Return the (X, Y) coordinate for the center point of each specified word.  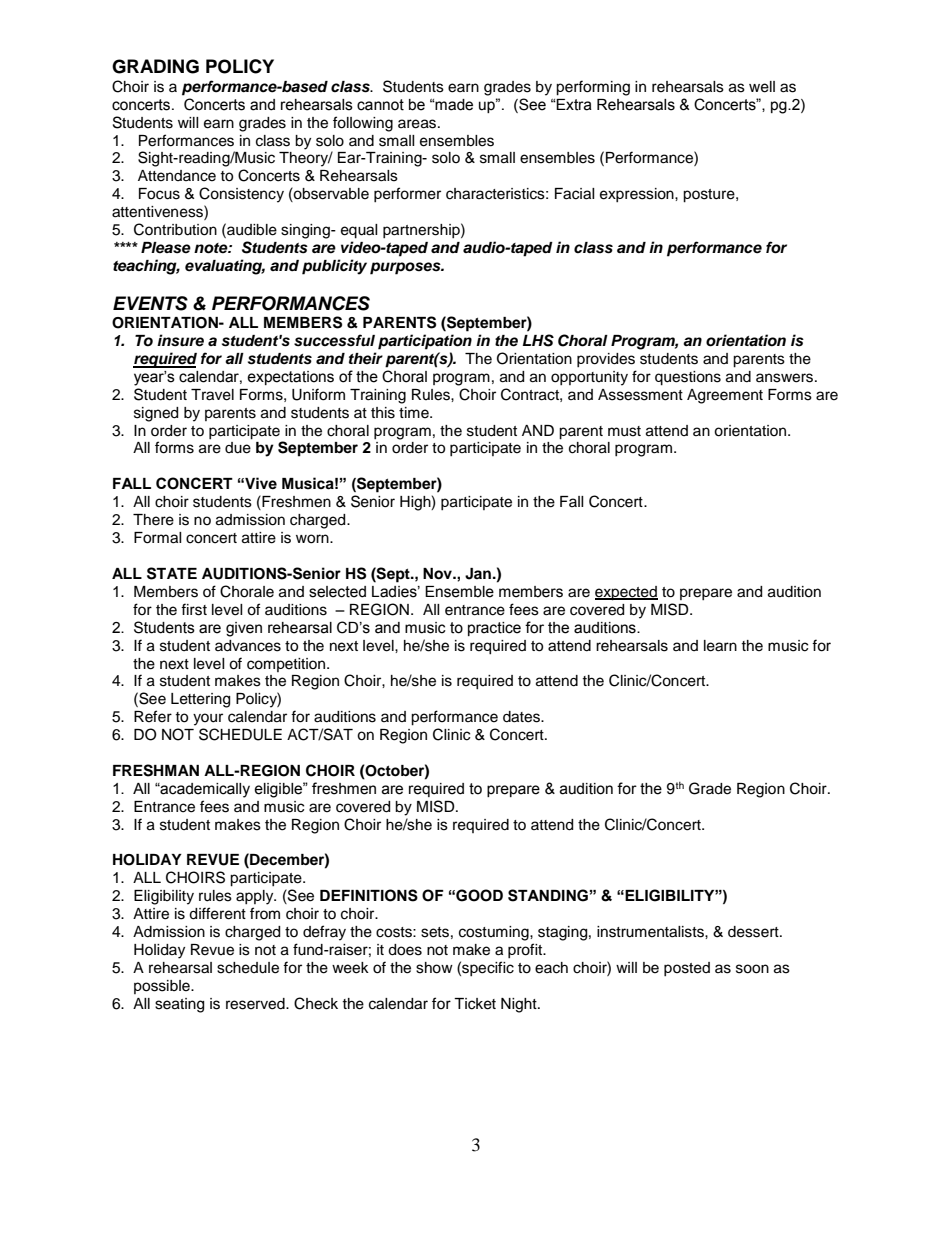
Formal (158, 538)
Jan (478, 574)
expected (626, 593)
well (762, 87)
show (434, 968)
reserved (256, 1004)
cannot (380, 105)
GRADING (155, 66)
